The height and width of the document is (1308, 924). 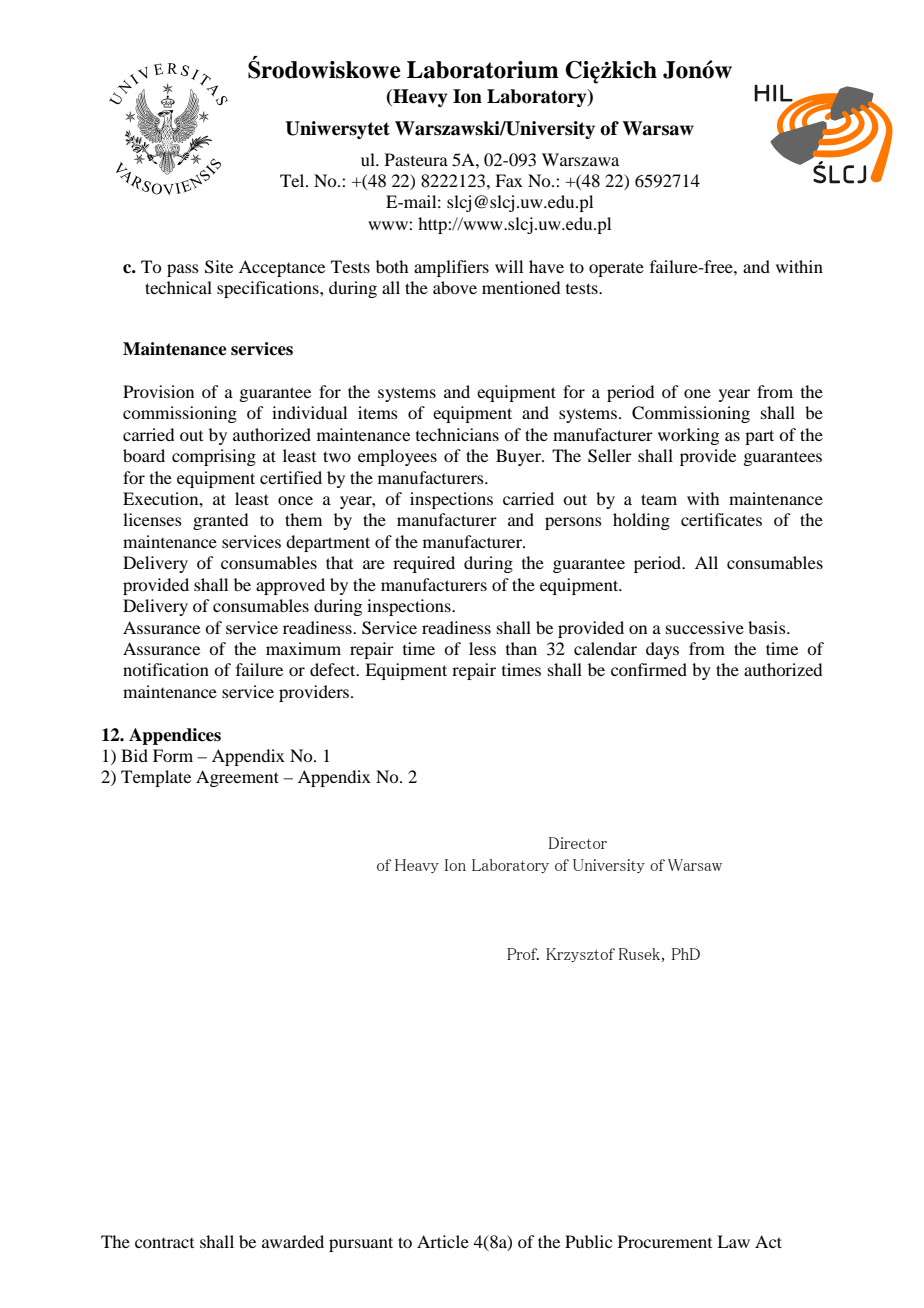 What do you see at coordinates (523, 954) in the document?
I see `Prof` at bounding box center [523, 954].
